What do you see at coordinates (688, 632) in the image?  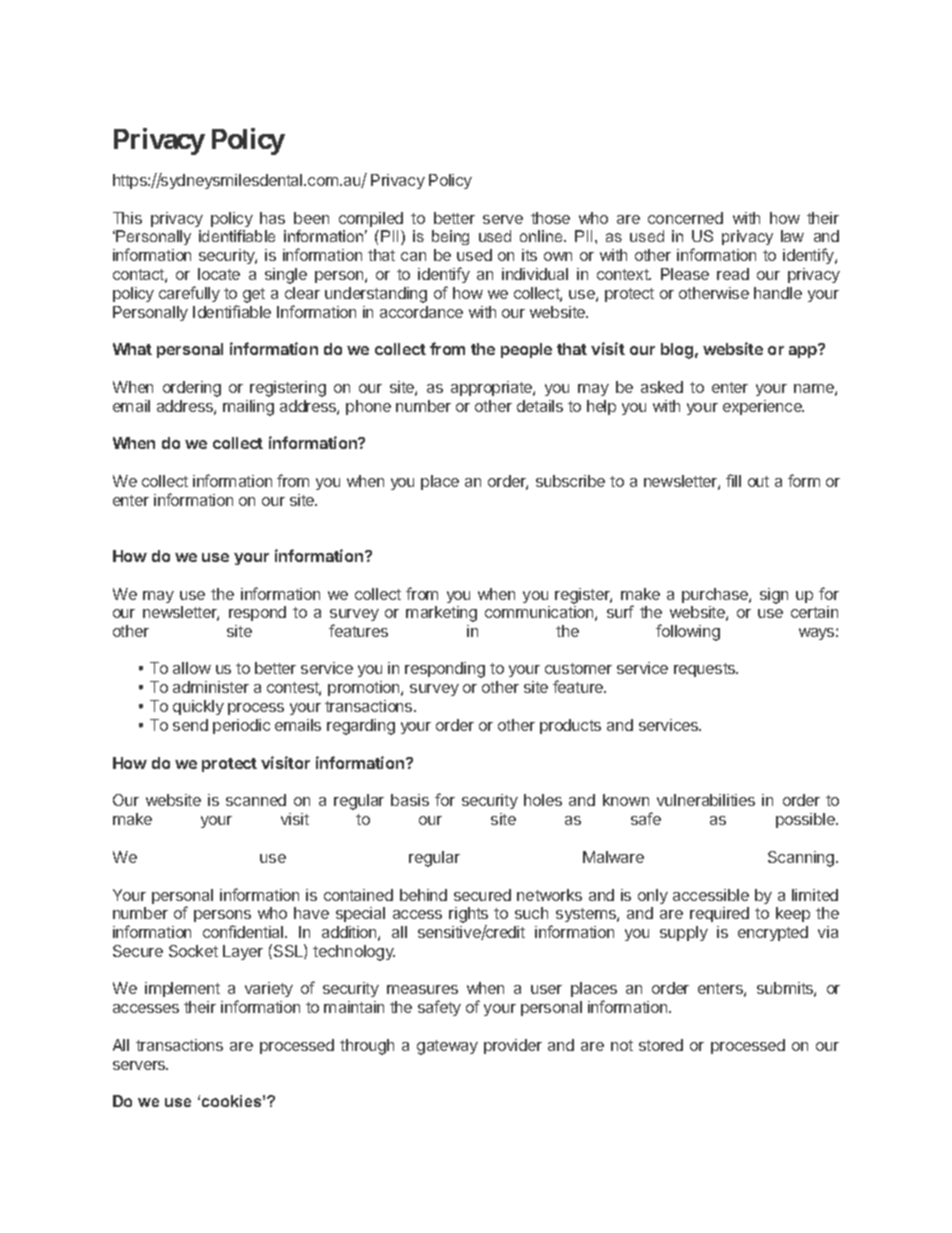 I see `following` at bounding box center [688, 632].
